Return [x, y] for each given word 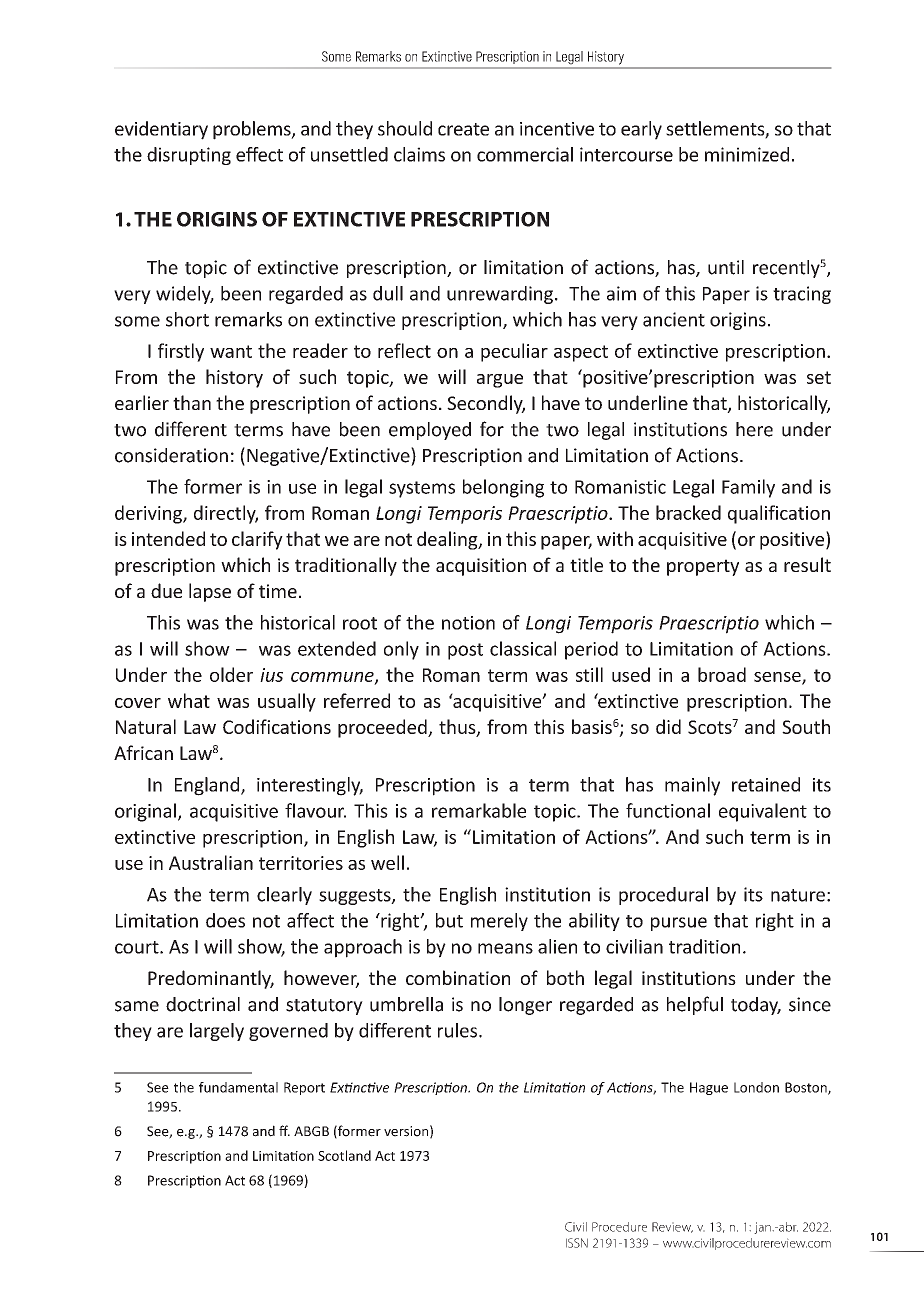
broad [722, 674]
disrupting [189, 156]
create [463, 129]
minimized [747, 154]
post [465, 651]
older [231, 674]
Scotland [344, 1155]
